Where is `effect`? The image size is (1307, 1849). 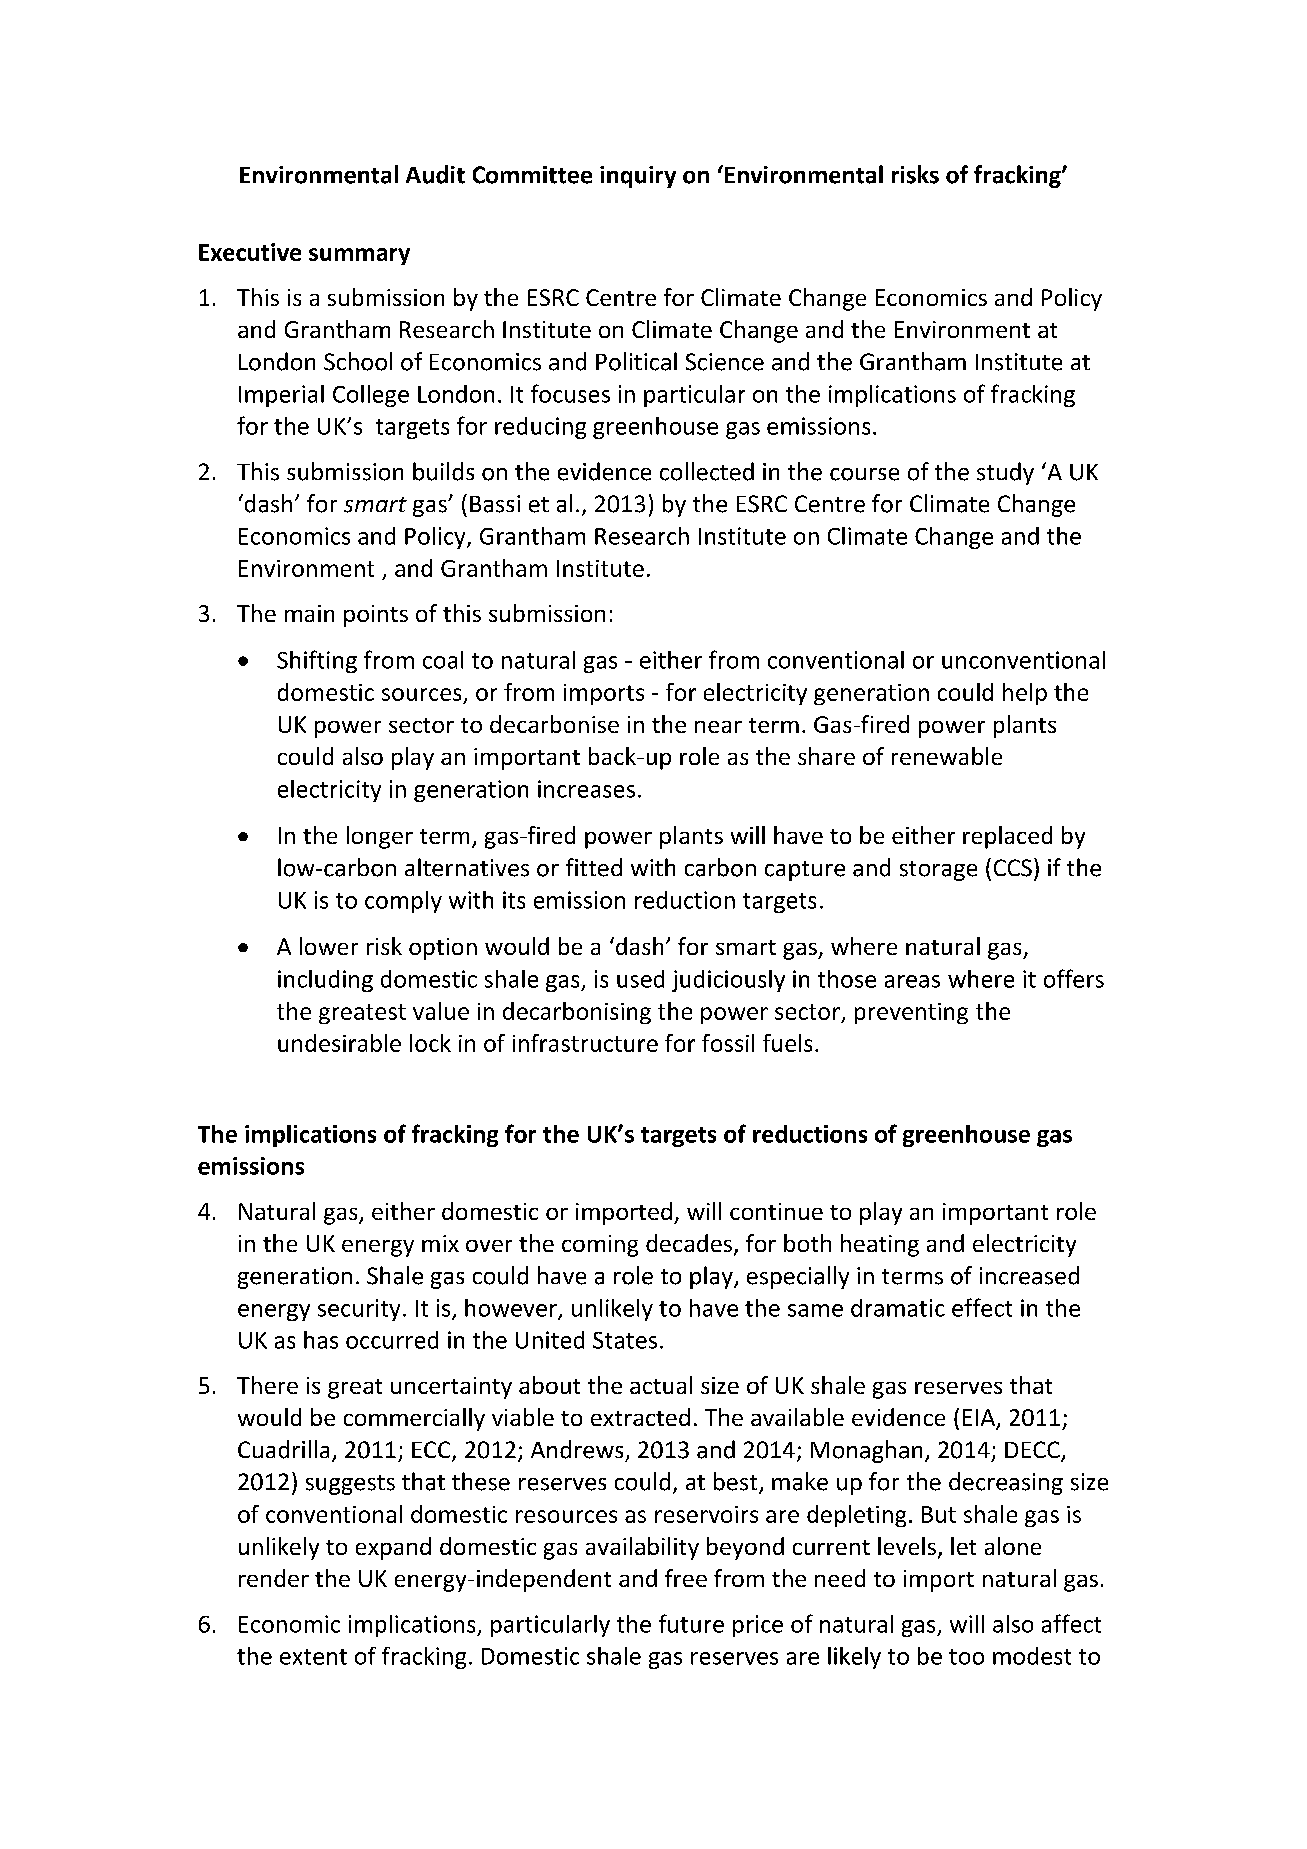
effect is located at coordinates (982, 1307).
